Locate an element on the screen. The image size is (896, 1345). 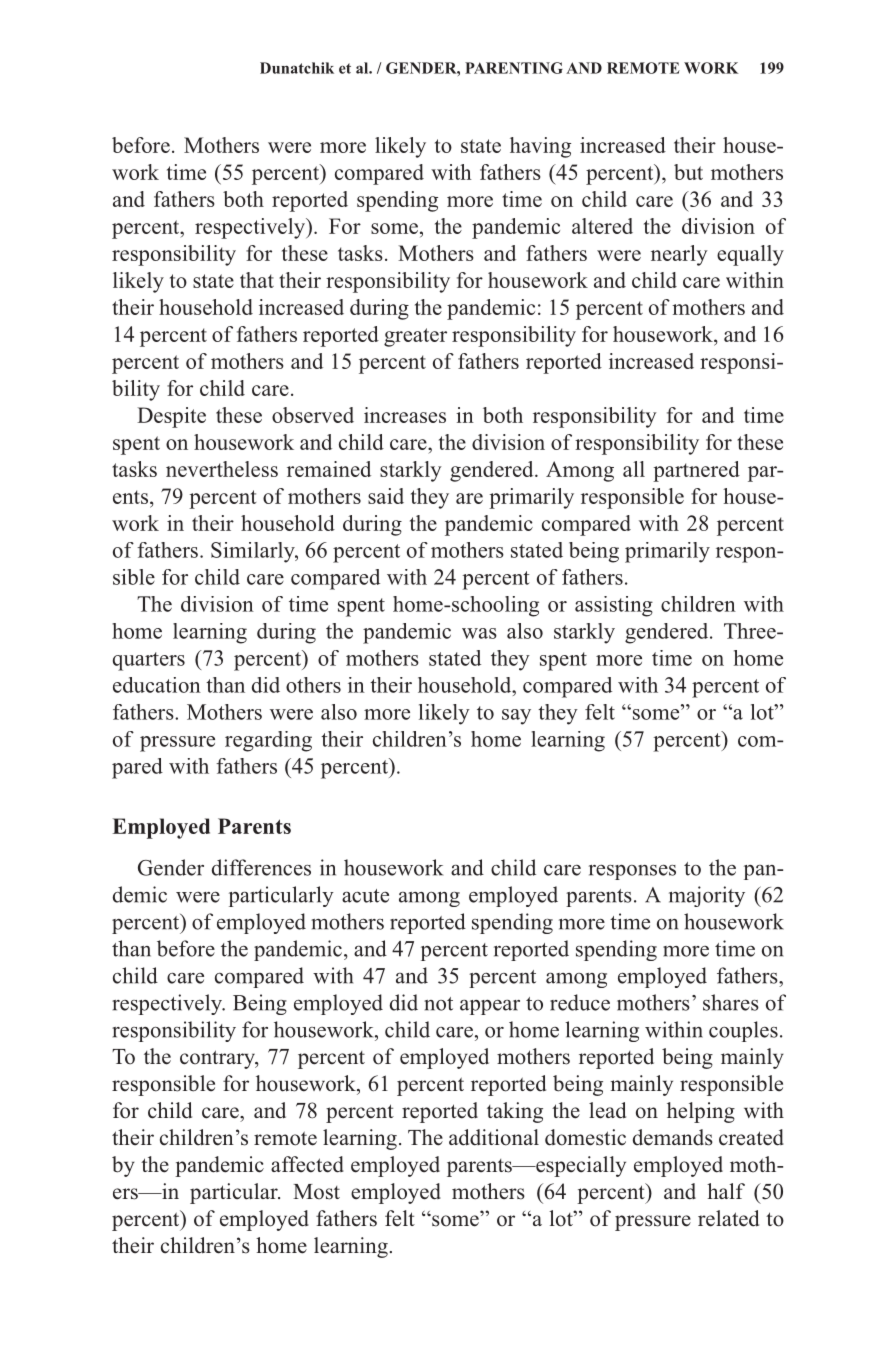
but is located at coordinates (688, 172).
